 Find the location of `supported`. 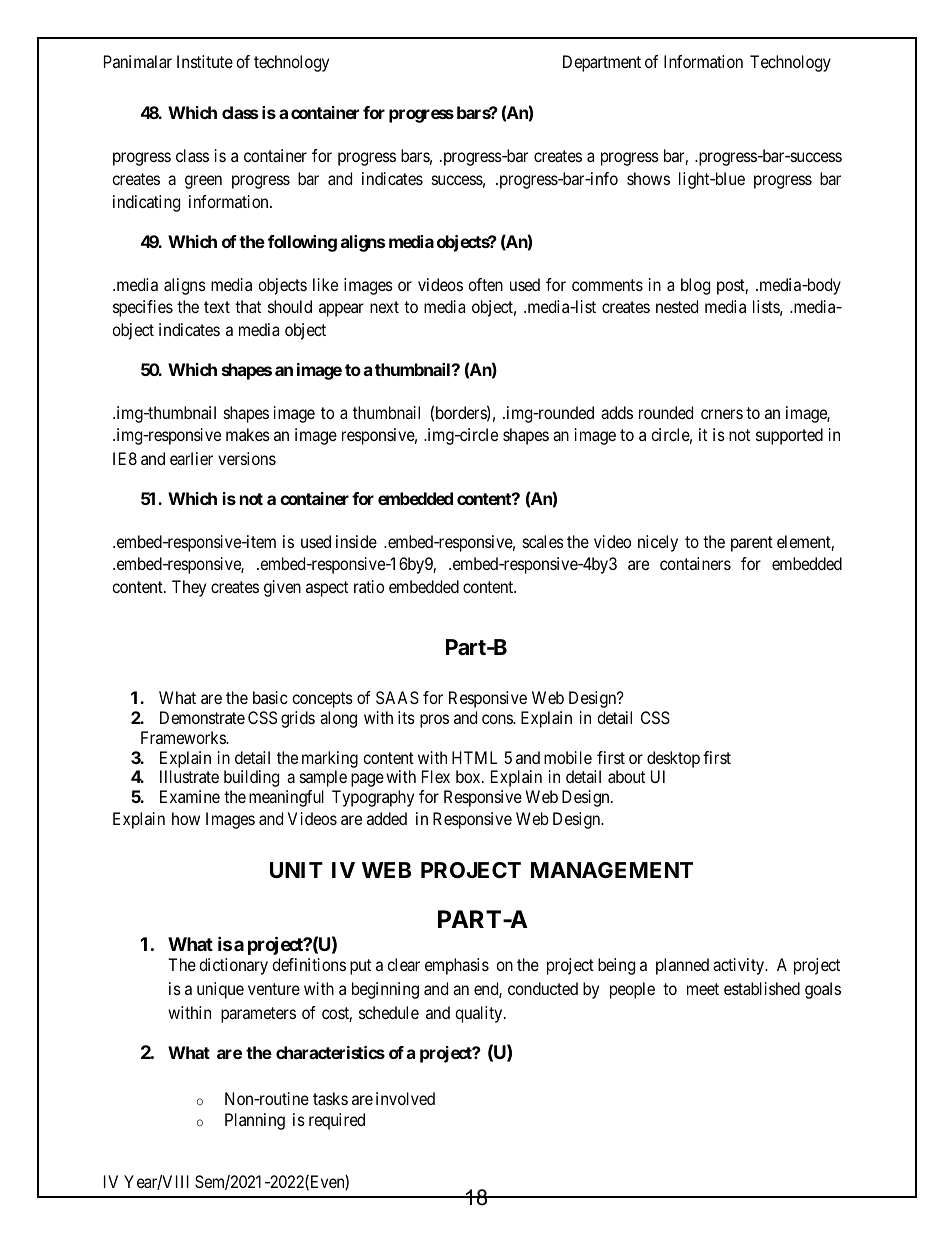

supported is located at coordinates (789, 436).
